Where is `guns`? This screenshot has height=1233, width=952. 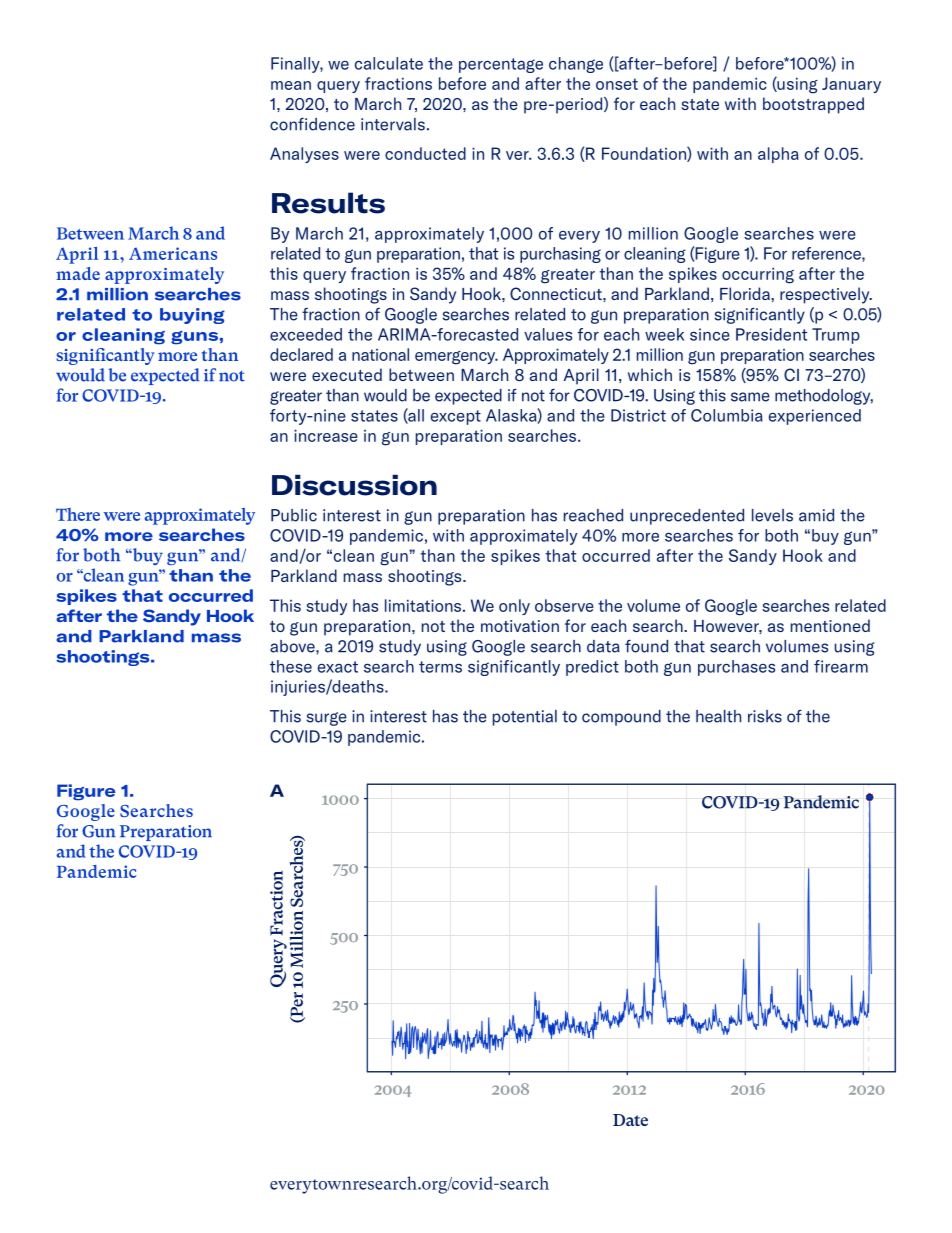 guns is located at coordinates (194, 338).
